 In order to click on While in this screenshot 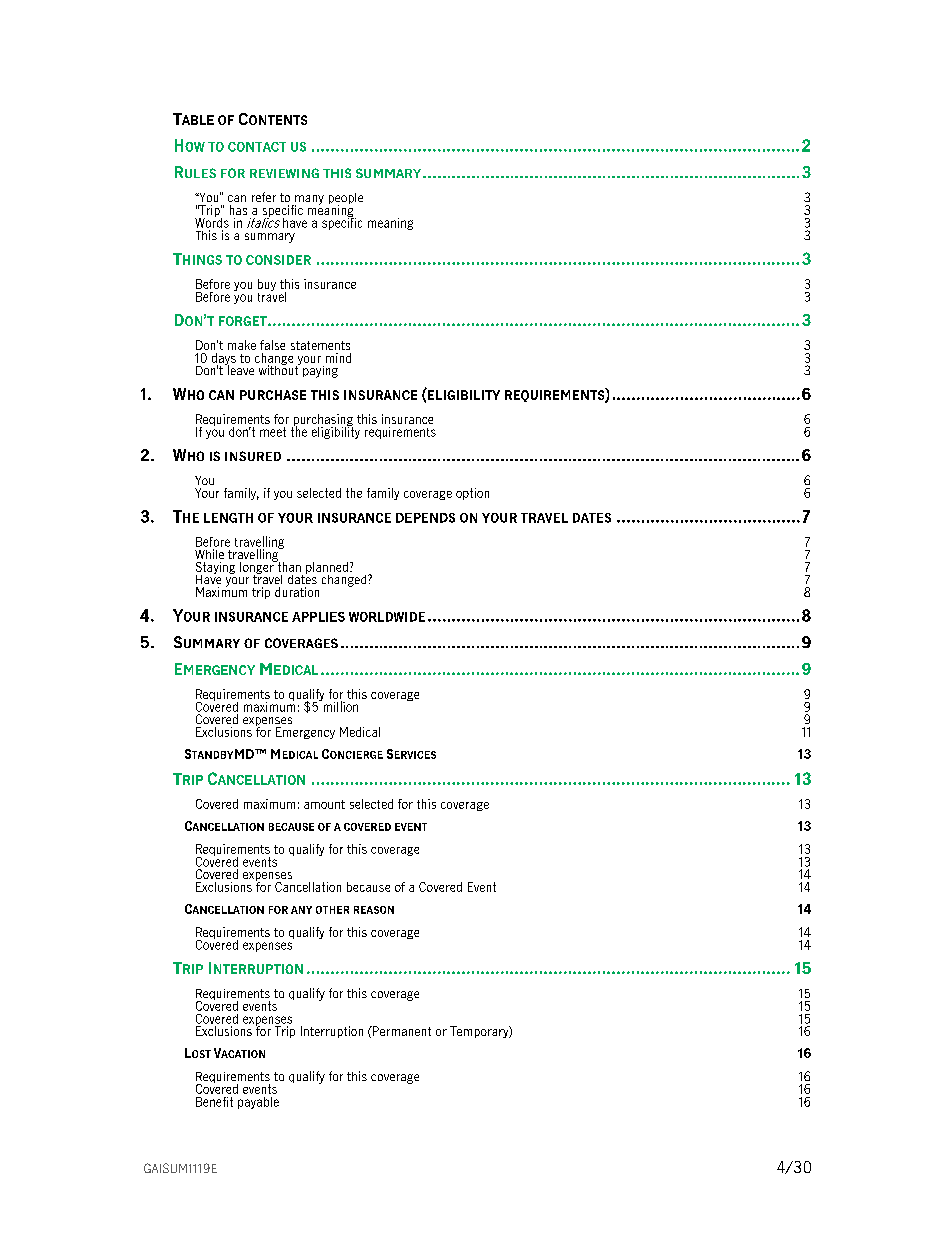, I will do `click(209, 554)`.
